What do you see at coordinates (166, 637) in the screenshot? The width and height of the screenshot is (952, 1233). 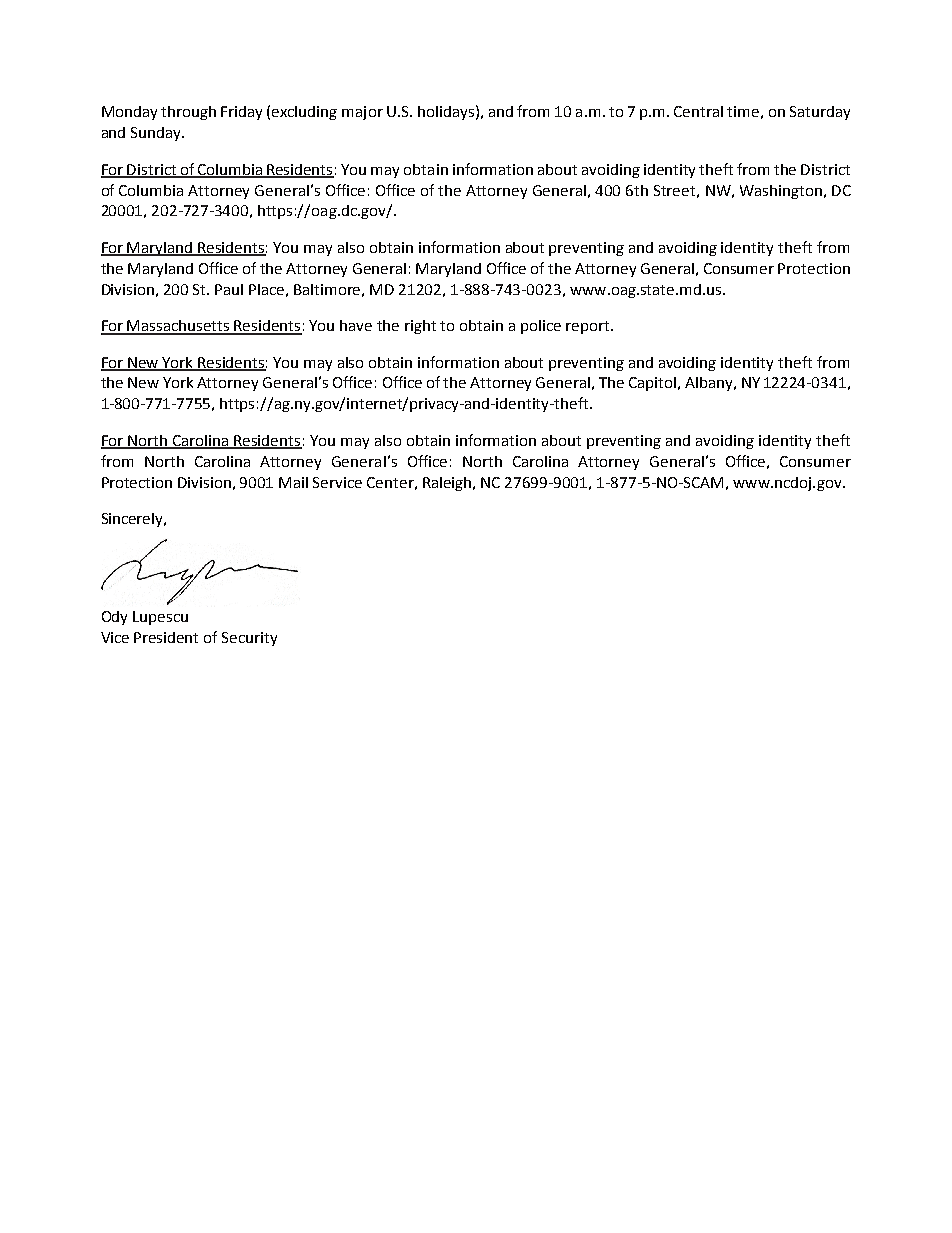 I see `President` at bounding box center [166, 637].
